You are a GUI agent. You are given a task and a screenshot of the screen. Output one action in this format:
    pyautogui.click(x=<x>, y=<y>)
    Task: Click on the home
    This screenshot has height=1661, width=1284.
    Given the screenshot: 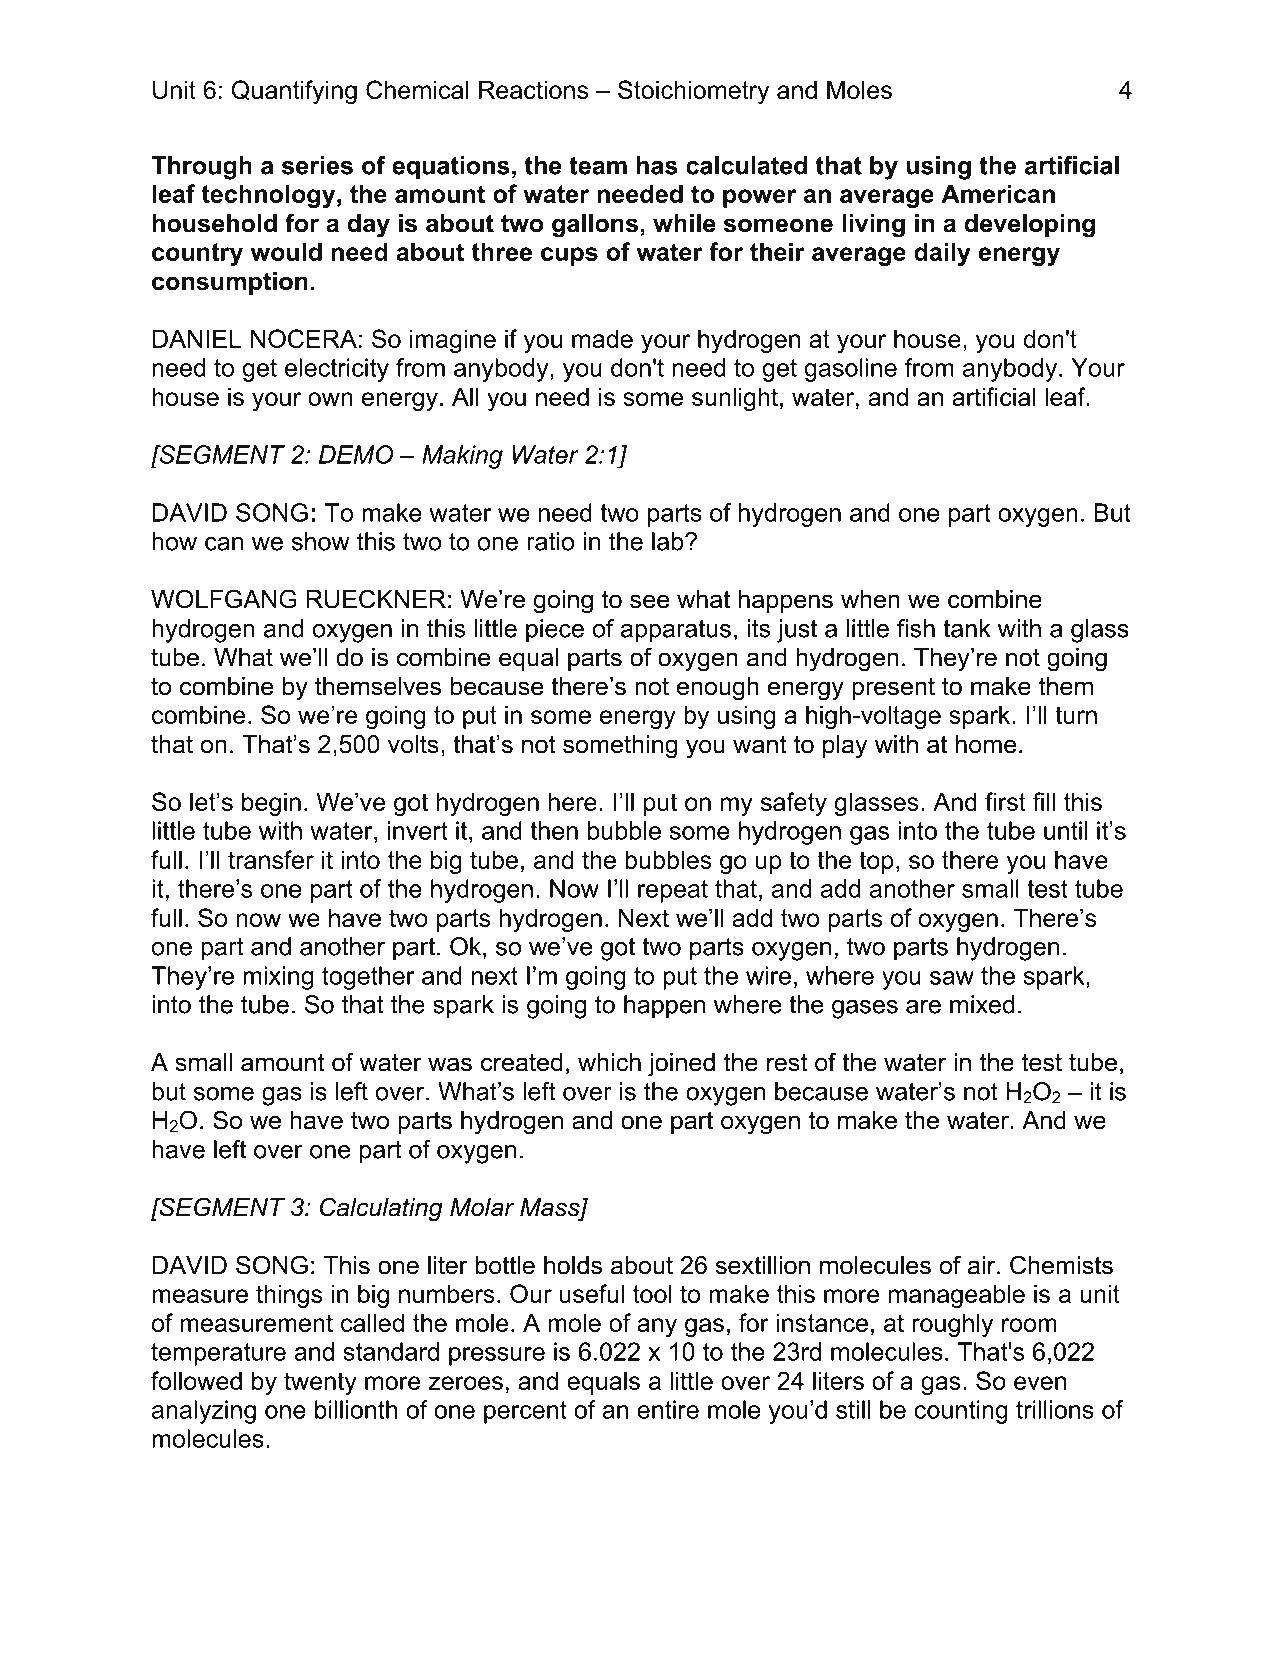 What is the action you would take?
    pyautogui.click(x=986, y=744)
